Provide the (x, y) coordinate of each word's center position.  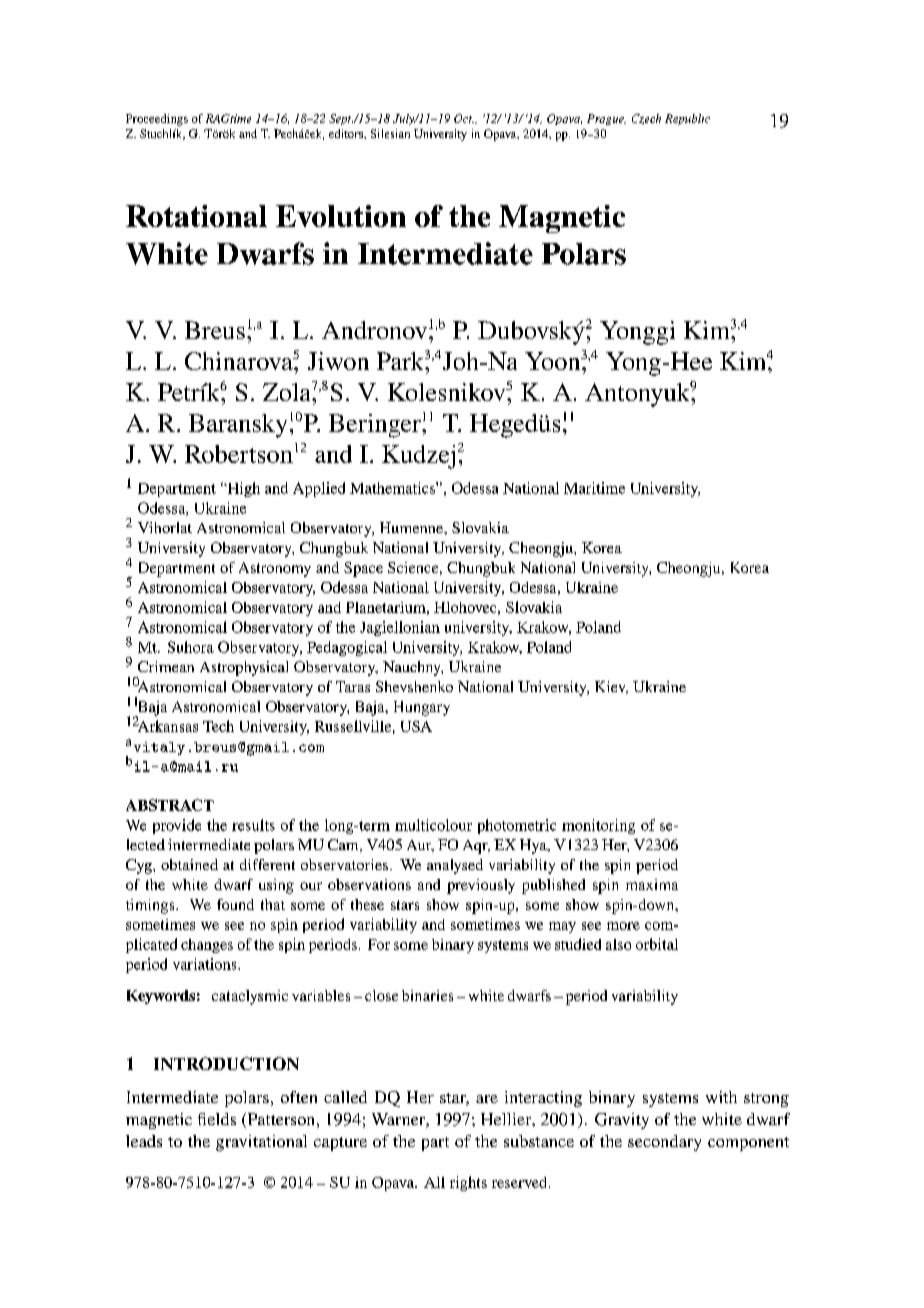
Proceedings (157, 120)
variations (206, 964)
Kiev (611, 687)
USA (416, 726)
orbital (657, 944)
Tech (218, 726)
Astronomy (275, 569)
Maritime (594, 488)
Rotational (196, 216)
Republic (687, 119)
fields (217, 1119)
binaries (427, 995)
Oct (464, 118)
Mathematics (393, 488)
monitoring (598, 826)
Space (363, 569)
